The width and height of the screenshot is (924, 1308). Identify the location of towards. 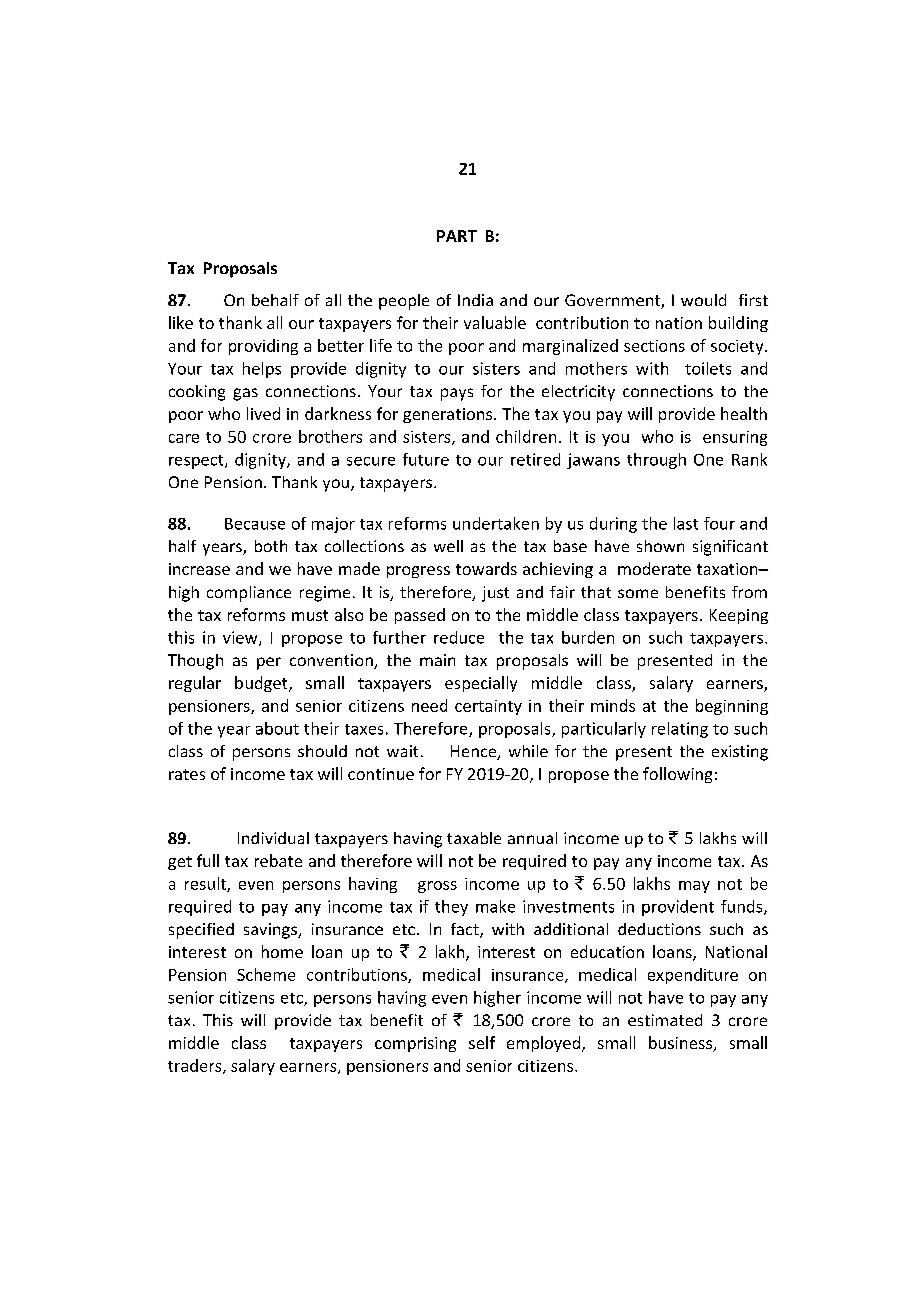
(486, 568).
